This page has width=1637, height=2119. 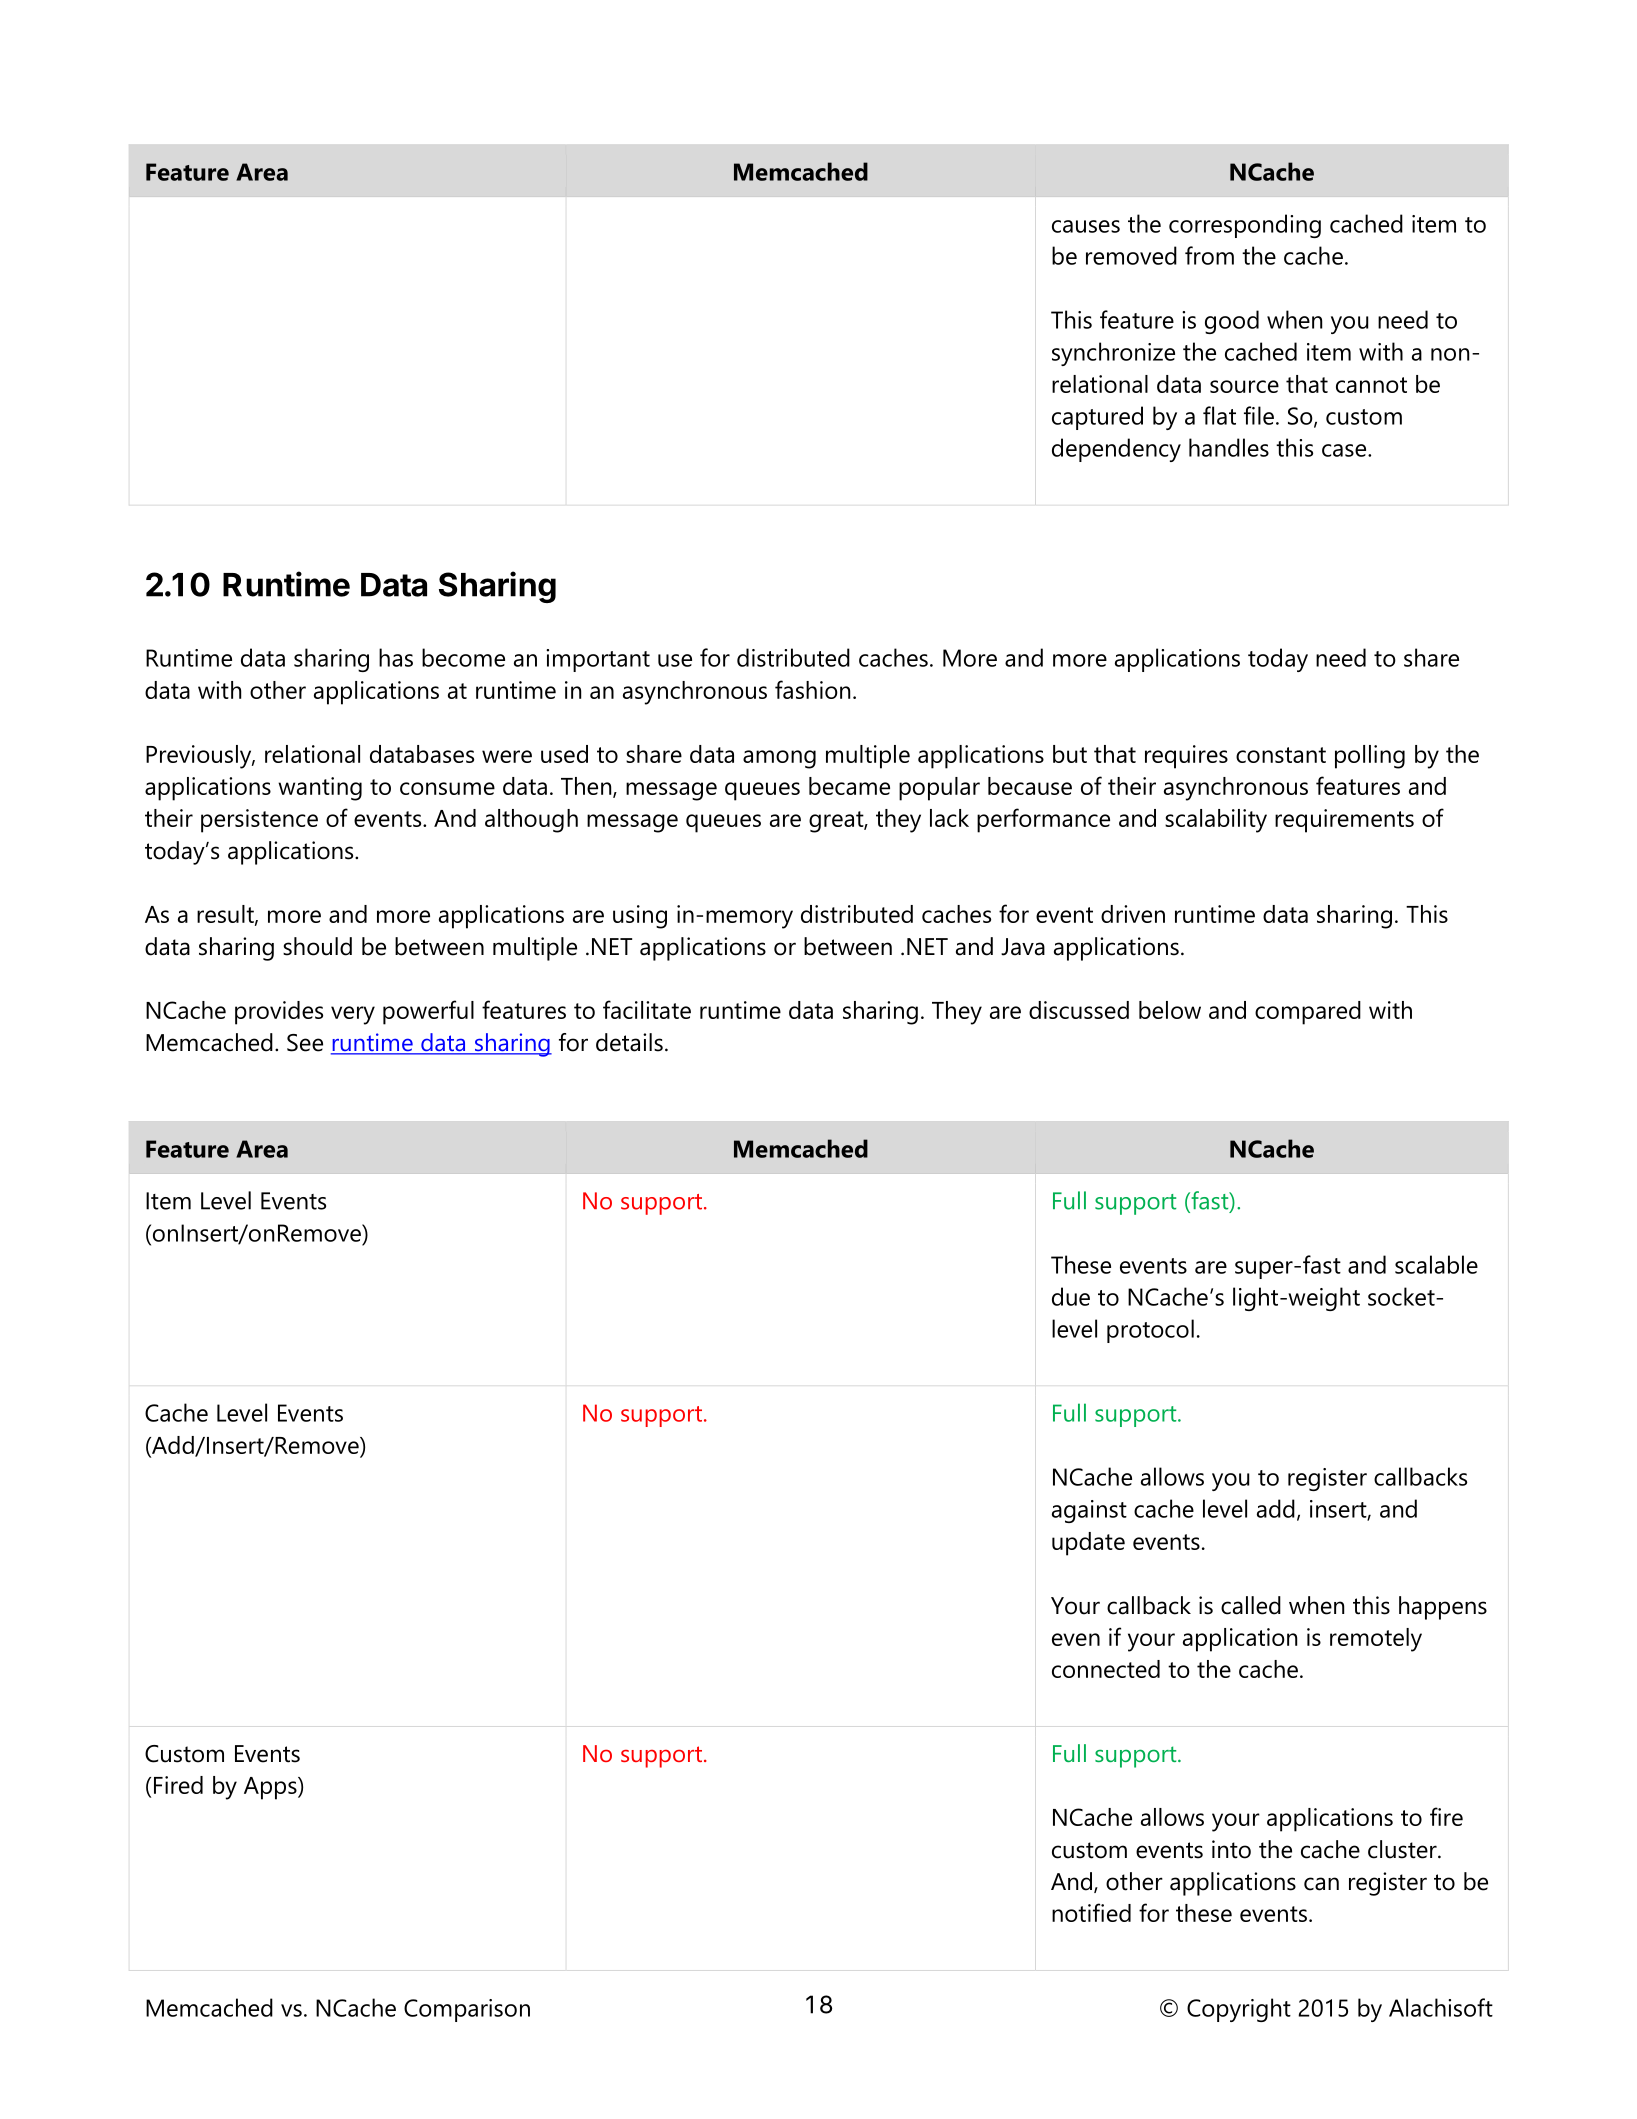 I want to click on requirements, so click(x=1344, y=821).
